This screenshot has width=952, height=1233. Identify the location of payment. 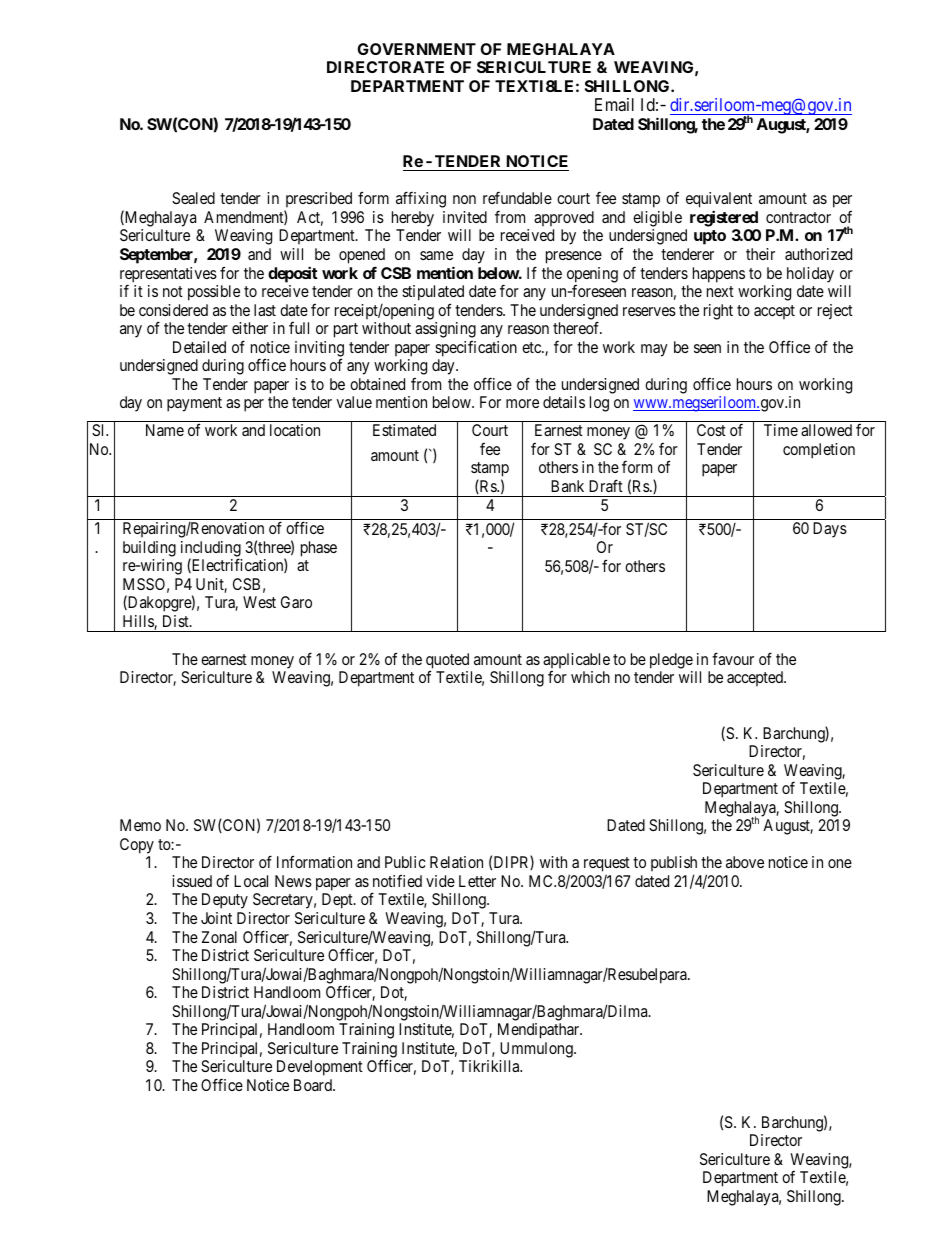
(194, 404).
